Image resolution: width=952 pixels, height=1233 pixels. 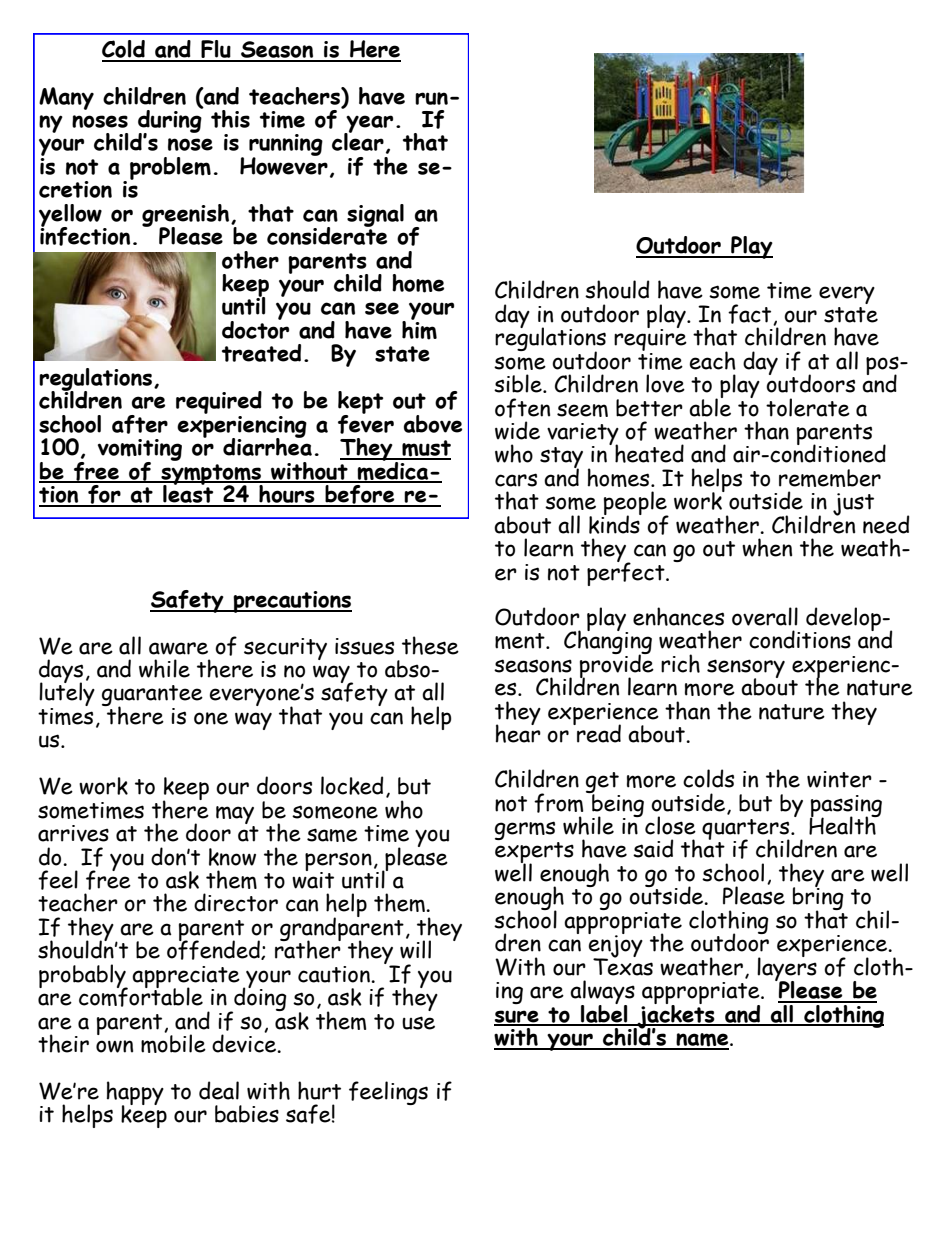 I want to click on aware, so click(x=178, y=648).
